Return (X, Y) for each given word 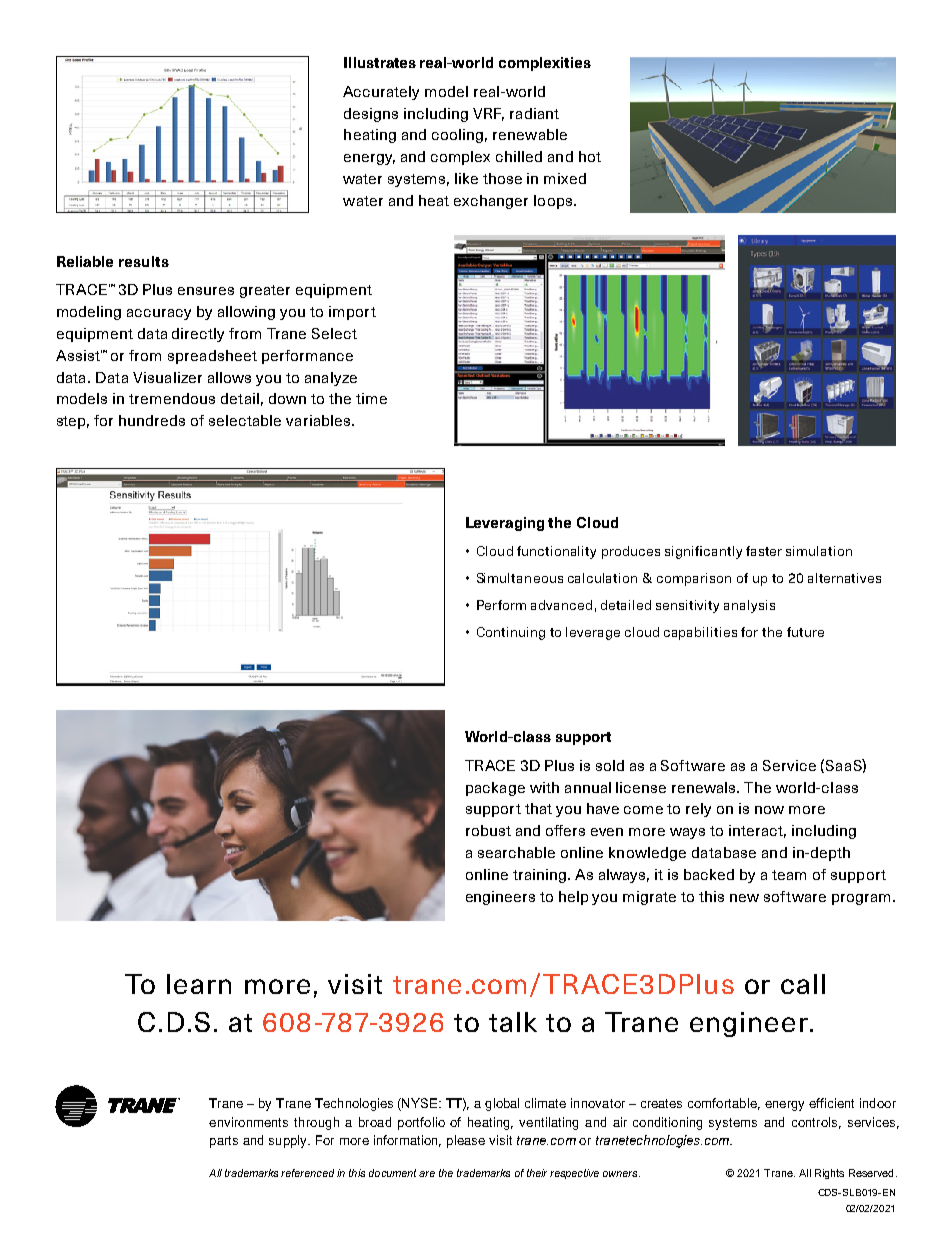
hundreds (152, 420)
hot (590, 156)
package (495, 789)
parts (224, 1142)
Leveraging (505, 524)
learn (199, 984)
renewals (705, 787)
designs (371, 115)
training (541, 876)
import (352, 313)
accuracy (159, 314)
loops (553, 202)
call (803, 984)
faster (764, 551)
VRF (488, 114)
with (544, 787)
